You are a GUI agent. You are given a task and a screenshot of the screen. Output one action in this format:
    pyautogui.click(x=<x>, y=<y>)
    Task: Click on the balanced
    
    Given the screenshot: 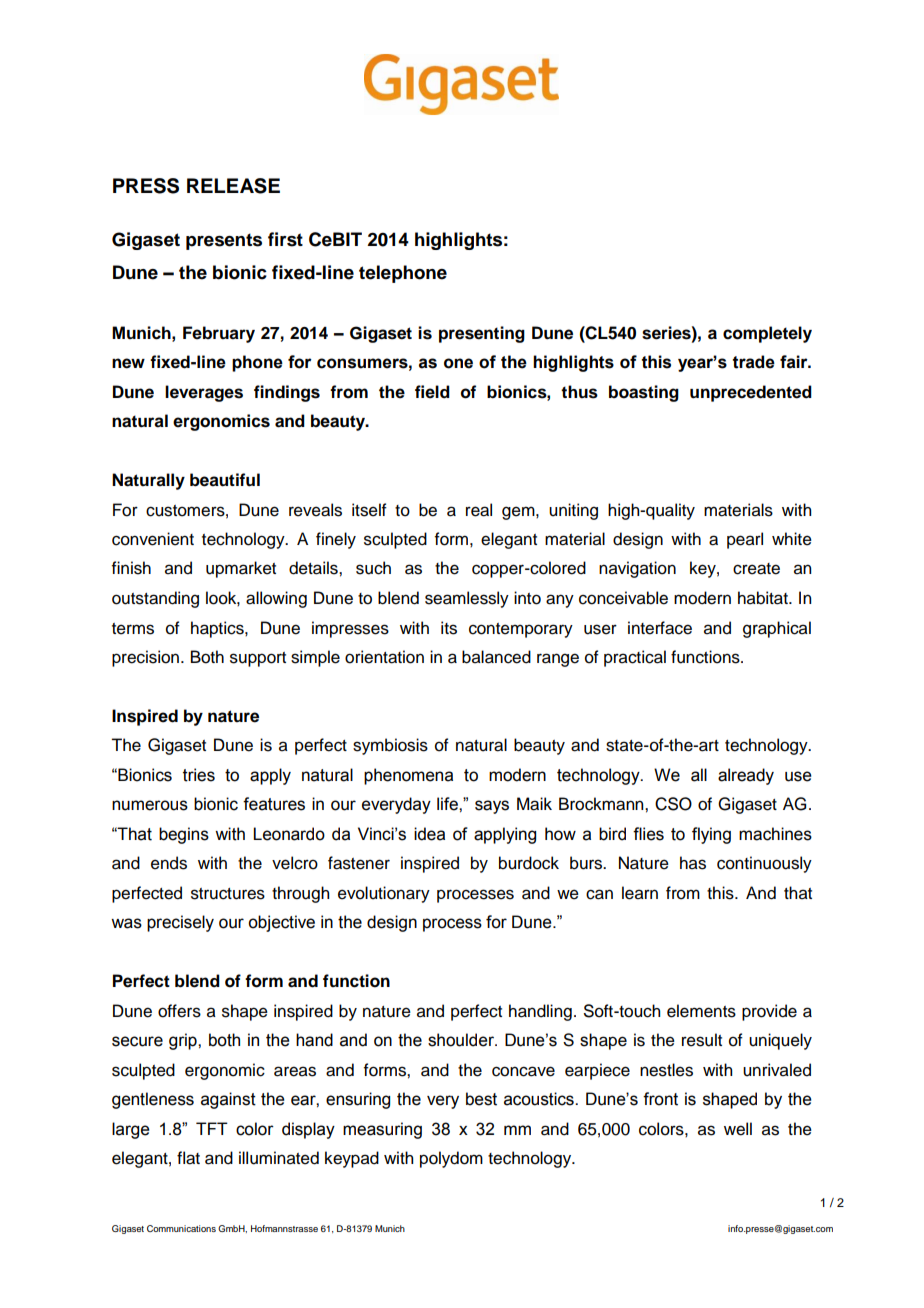 What is the action you would take?
    pyautogui.click(x=496, y=657)
